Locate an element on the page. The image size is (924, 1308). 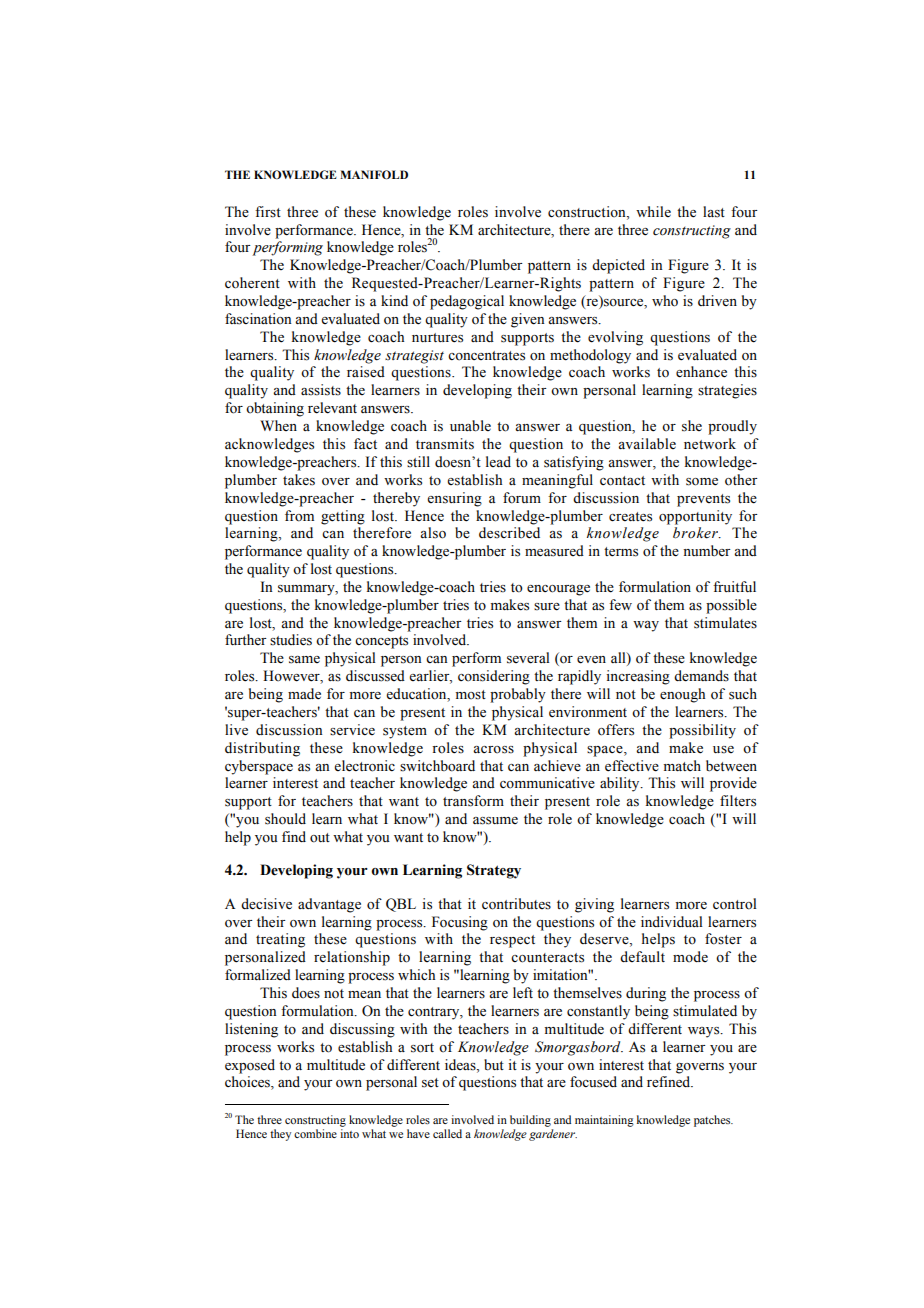
first is located at coordinates (268, 212).
